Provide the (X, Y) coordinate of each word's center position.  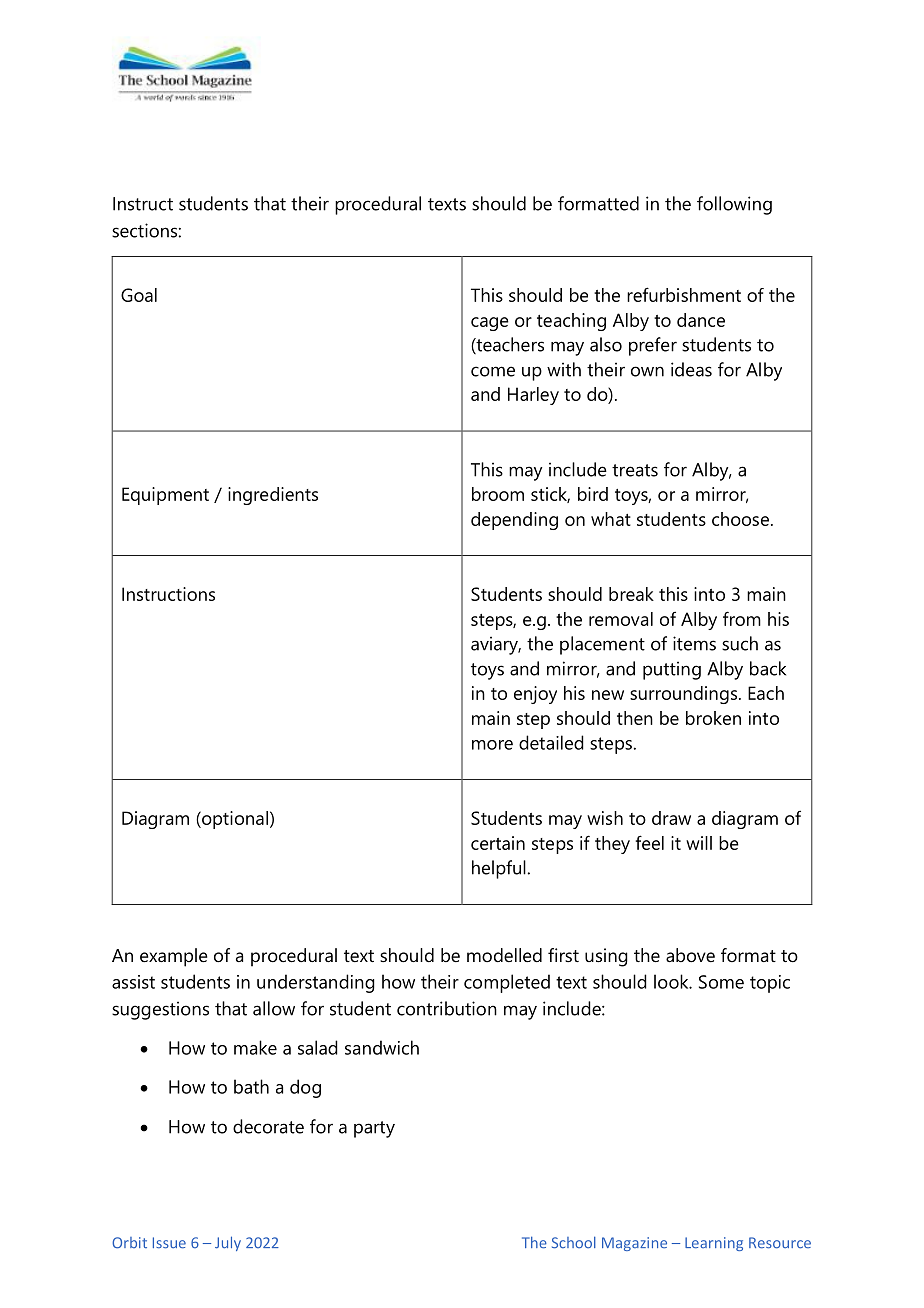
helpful (499, 869)
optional (234, 820)
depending (514, 521)
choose (742, 519)
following (734, 205)
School (574, 1242)
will (699, 843)
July (228, 1243)
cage (490, 324)
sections (144, 230)
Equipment (165, 496)
